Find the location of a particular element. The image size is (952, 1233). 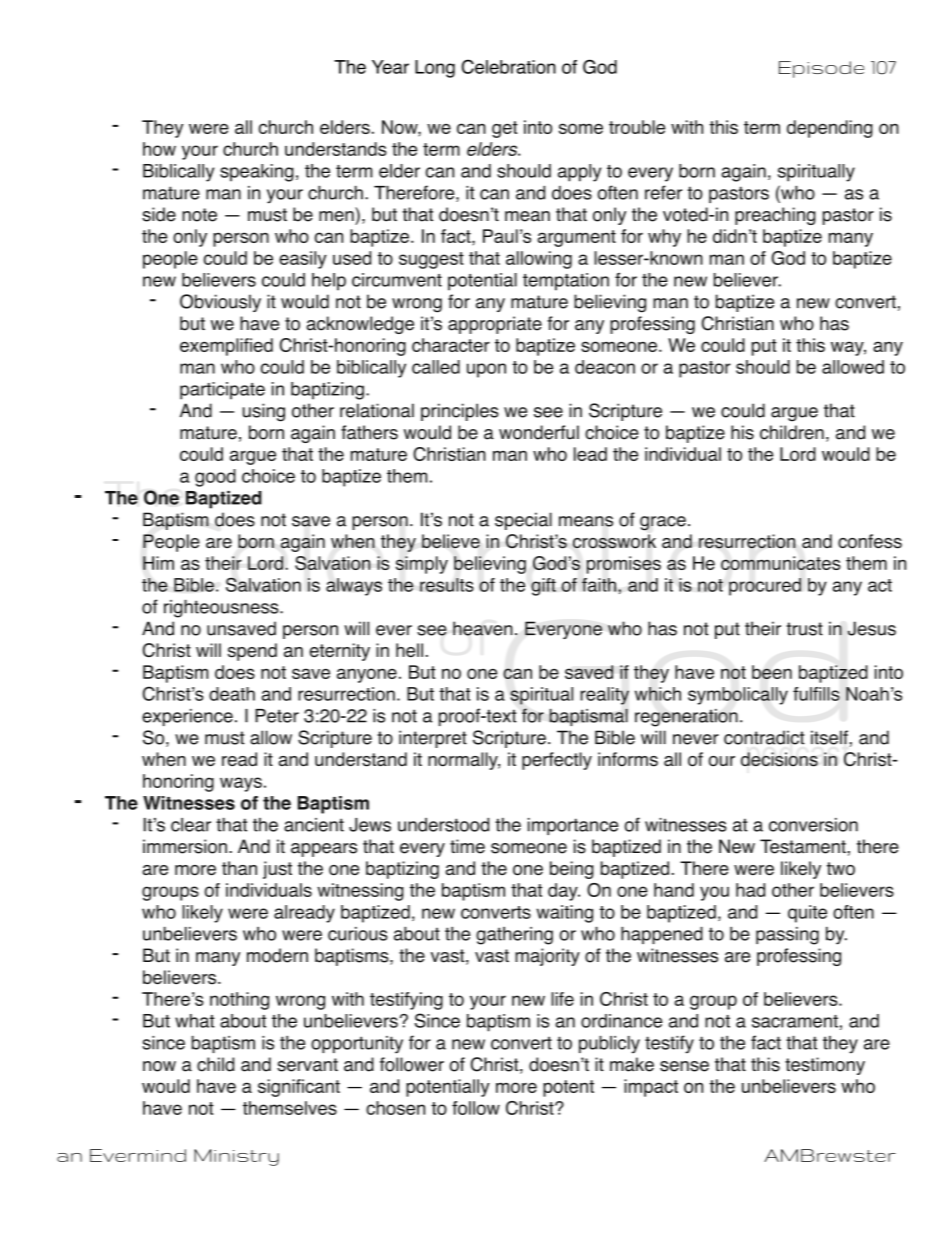

preaching is located at coordinates (775, 216).
